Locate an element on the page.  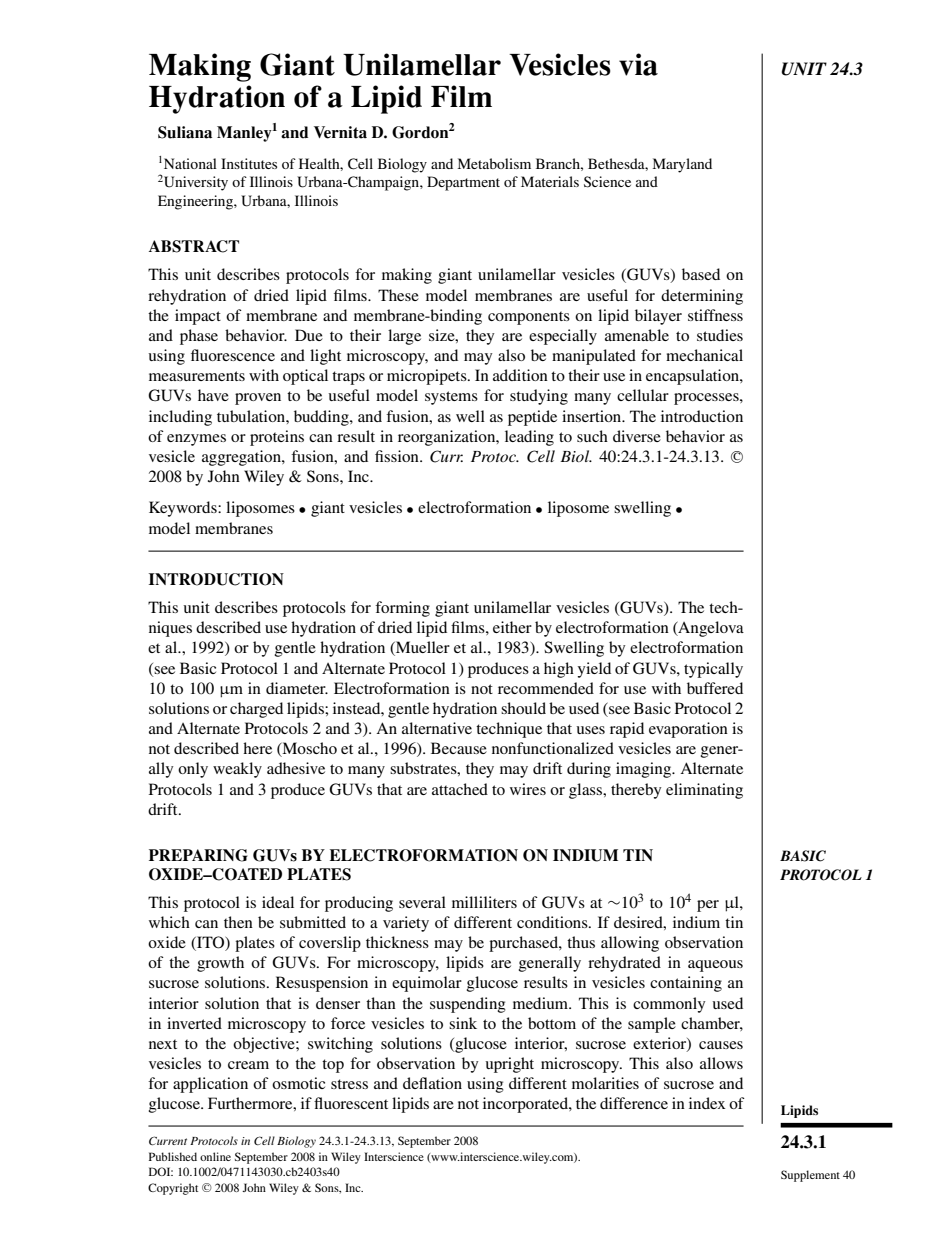
Institutes is located at coordinates (249, 163).
